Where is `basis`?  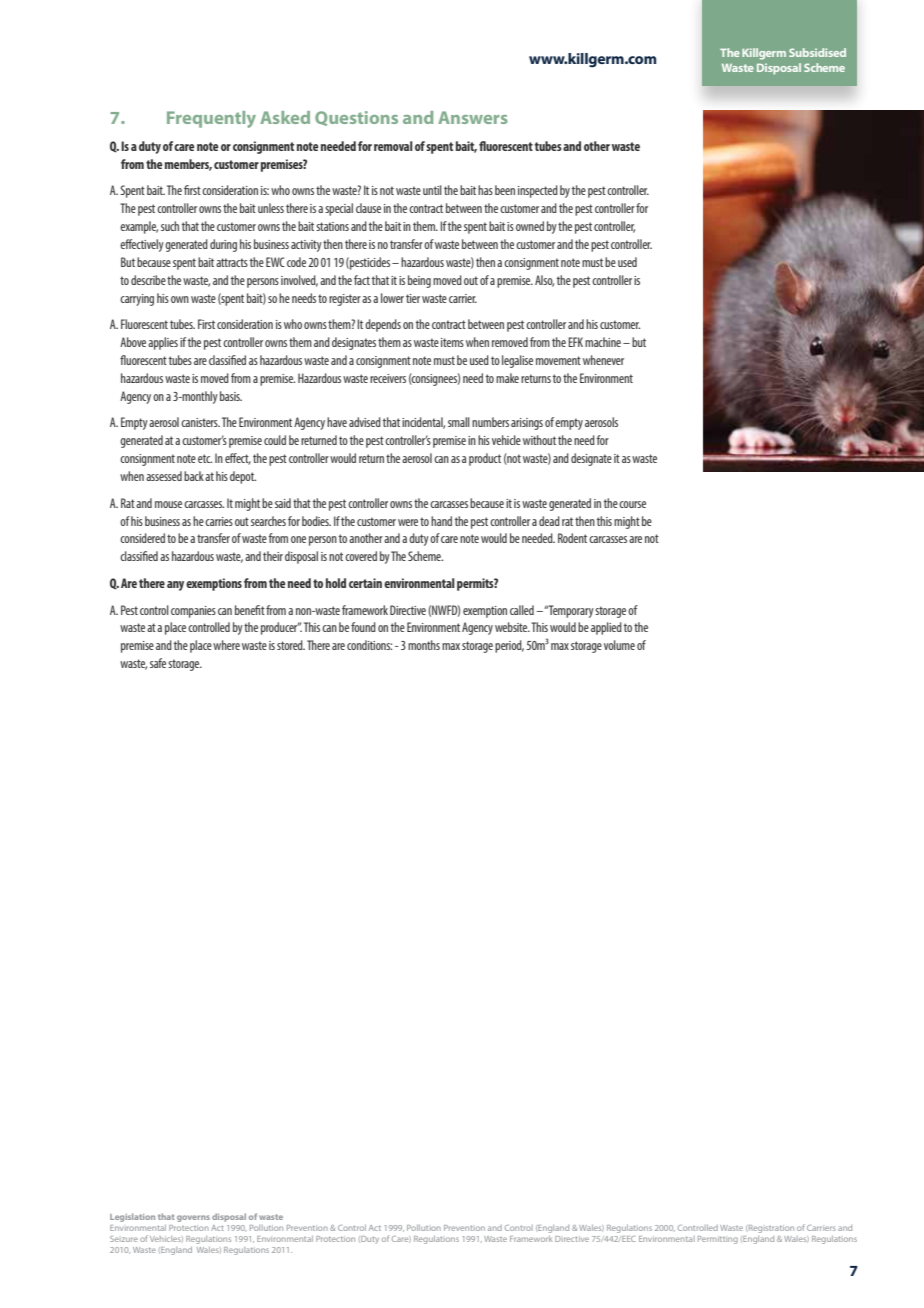
basis is located at coordinates (231, 396).
